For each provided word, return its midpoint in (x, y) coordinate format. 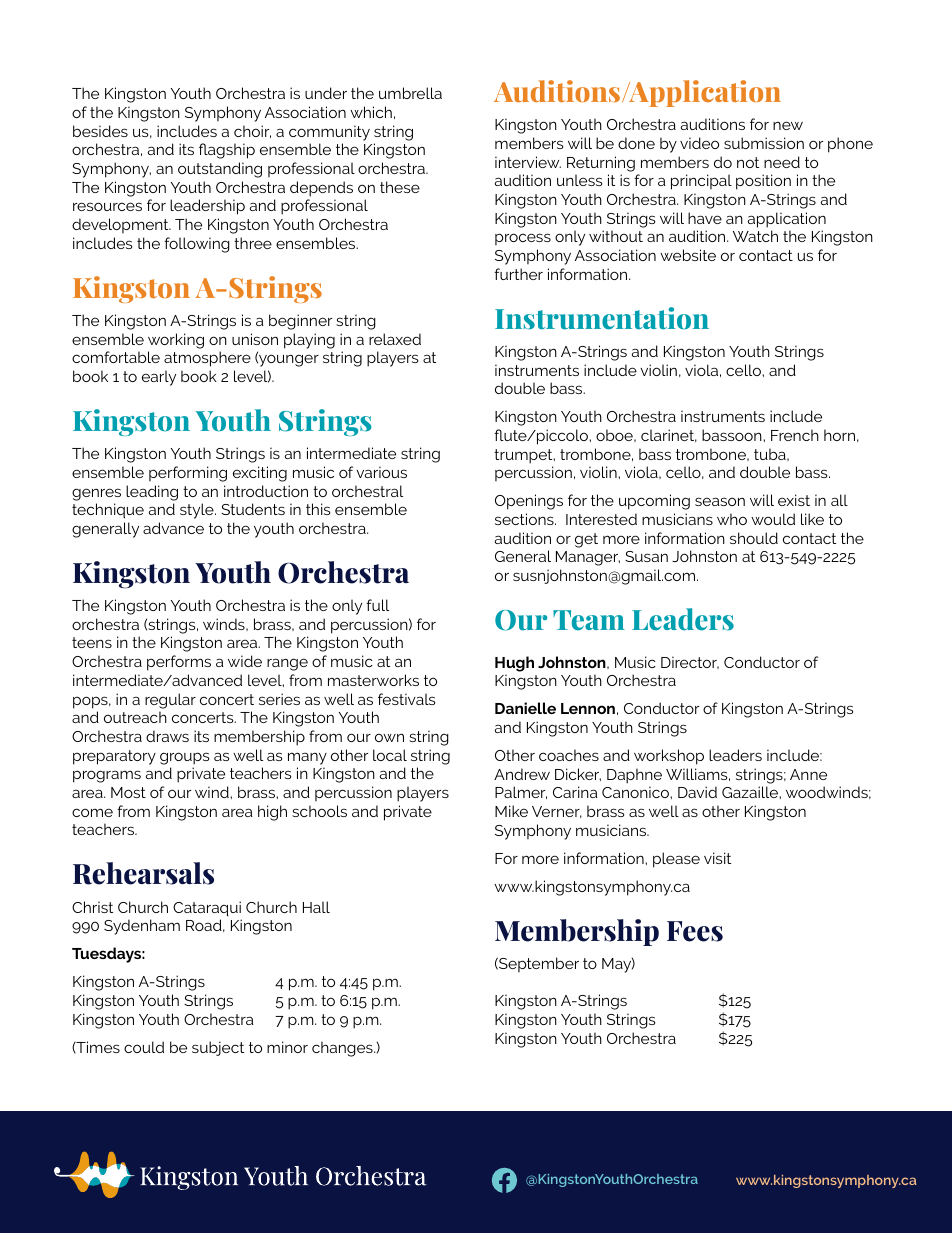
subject (218, 1048)
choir (252, 131)
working (176, 341)
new (788, 125)
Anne (808, 774)
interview (528, 162)
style (198, 511)
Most (128, 792)
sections (525, 519)
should (754, 538)
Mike (511, 811)
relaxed (395, 339)
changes (343, 1049)
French (795, 435)
